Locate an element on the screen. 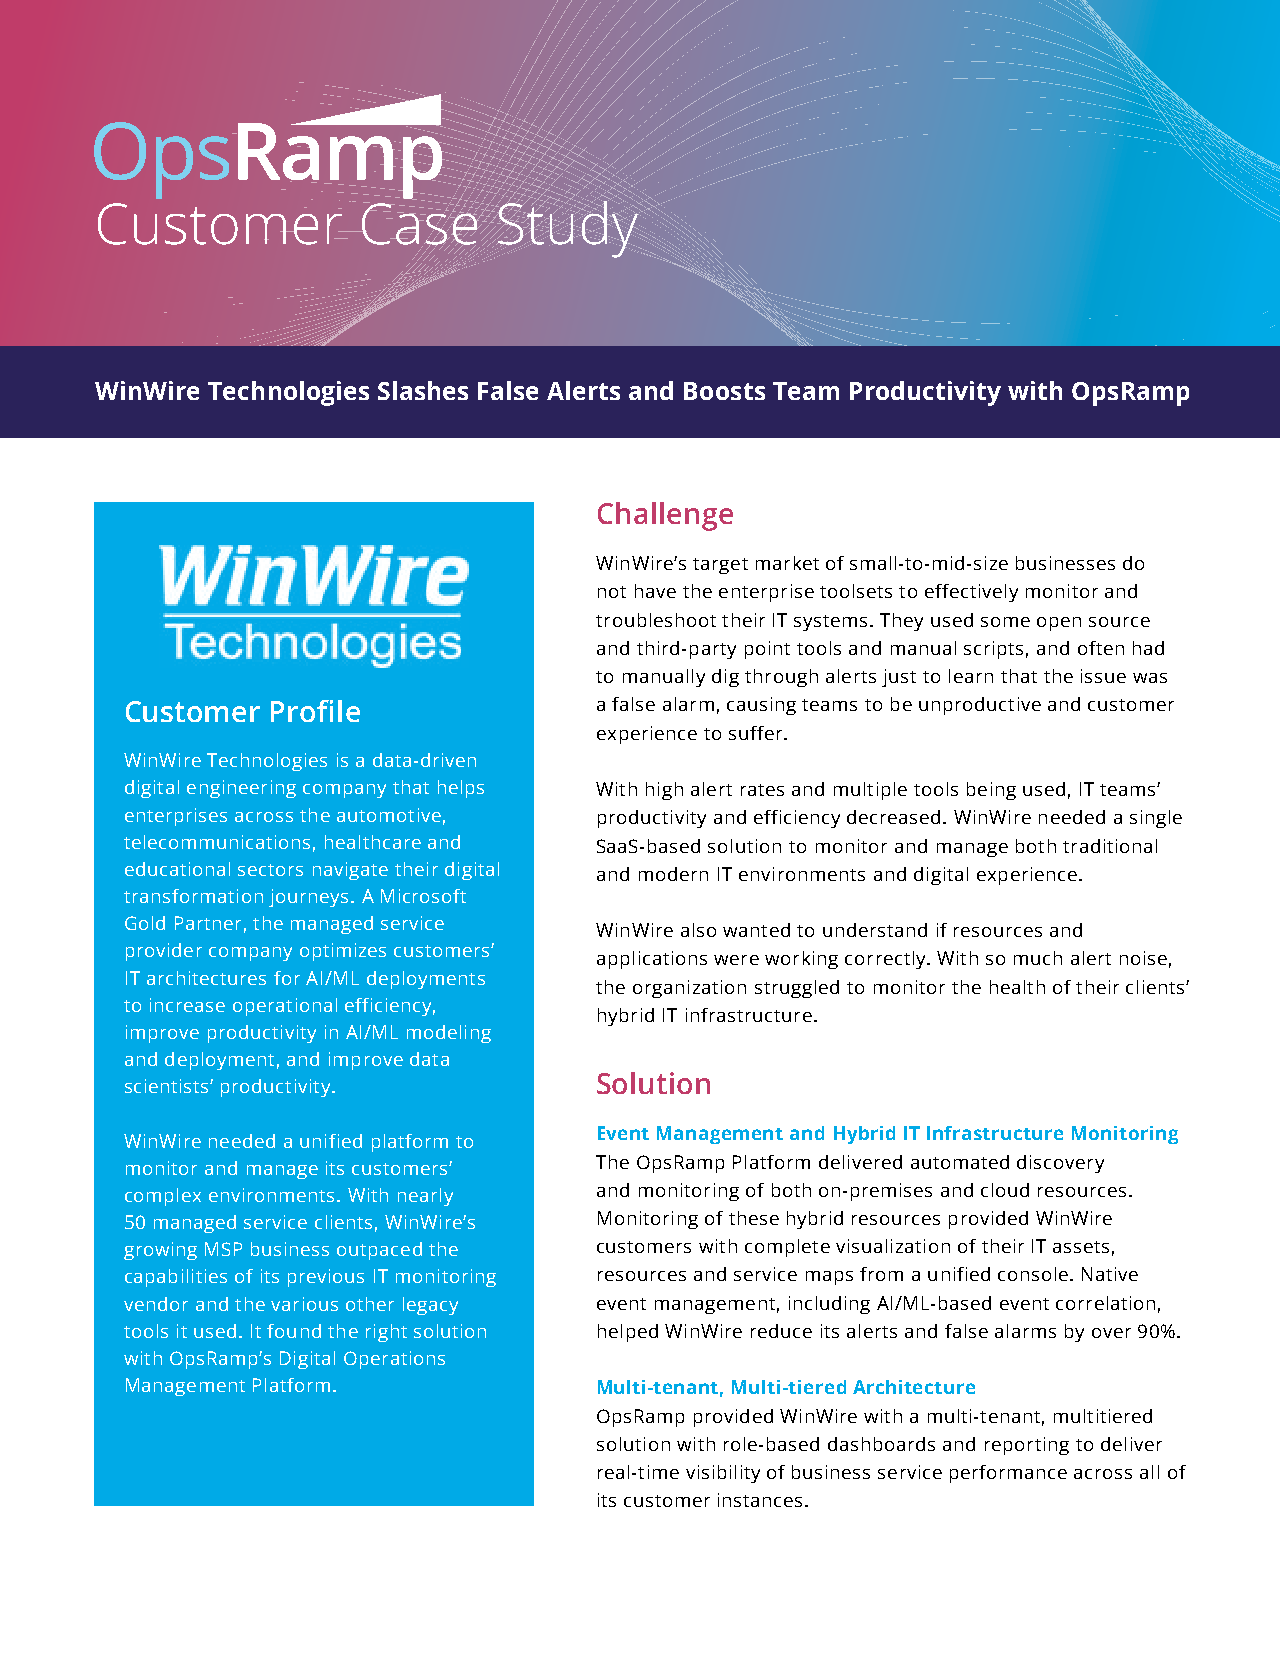  Study is located at coordinates (568, 228).
